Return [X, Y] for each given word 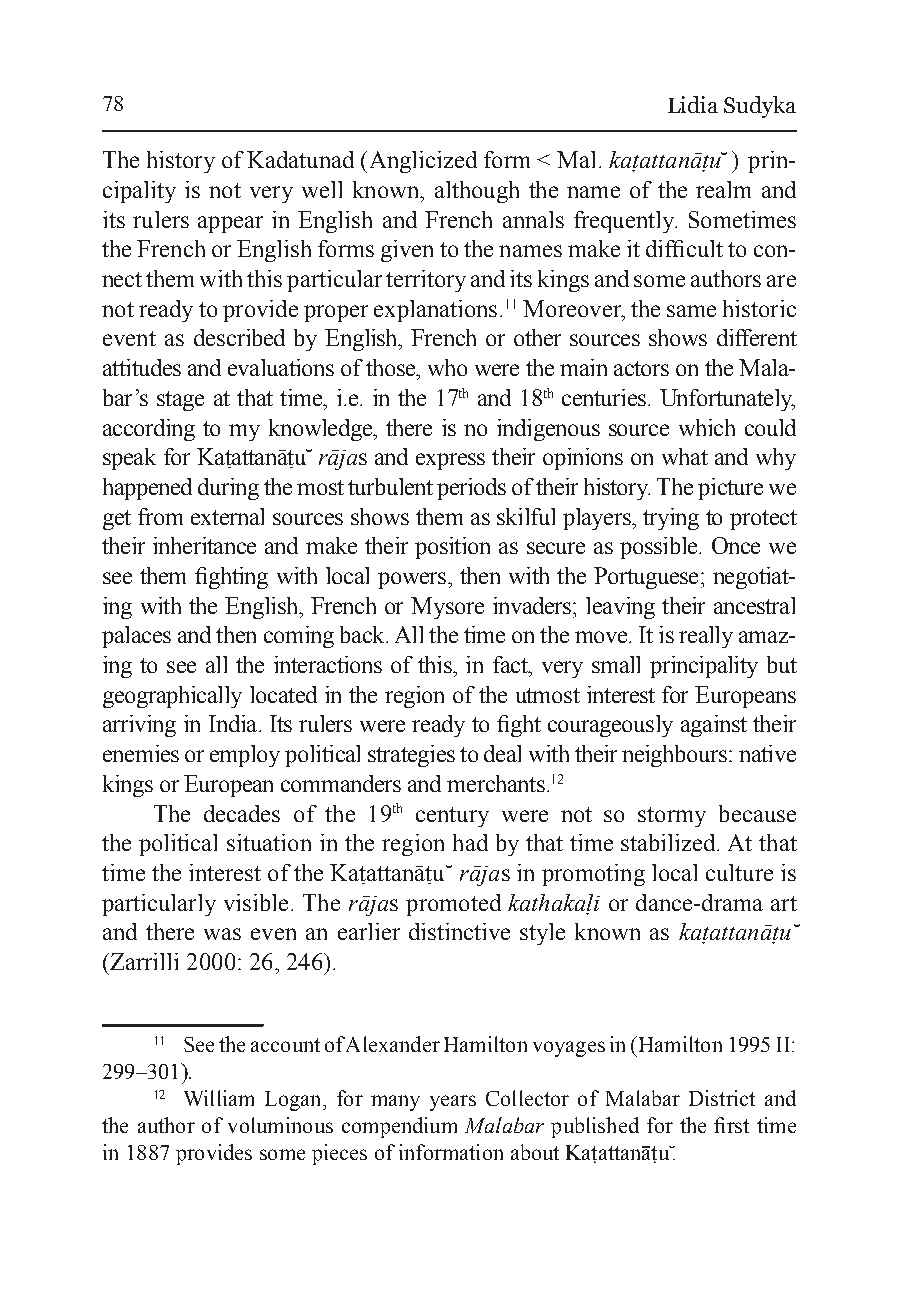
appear [230, 224]
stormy [672, 817]
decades [242, 813]
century [452, 817]
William [219, 1098]
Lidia [693, 104]
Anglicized [421, 162]
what [685, 456]
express [450, 461]
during [228, 489]
